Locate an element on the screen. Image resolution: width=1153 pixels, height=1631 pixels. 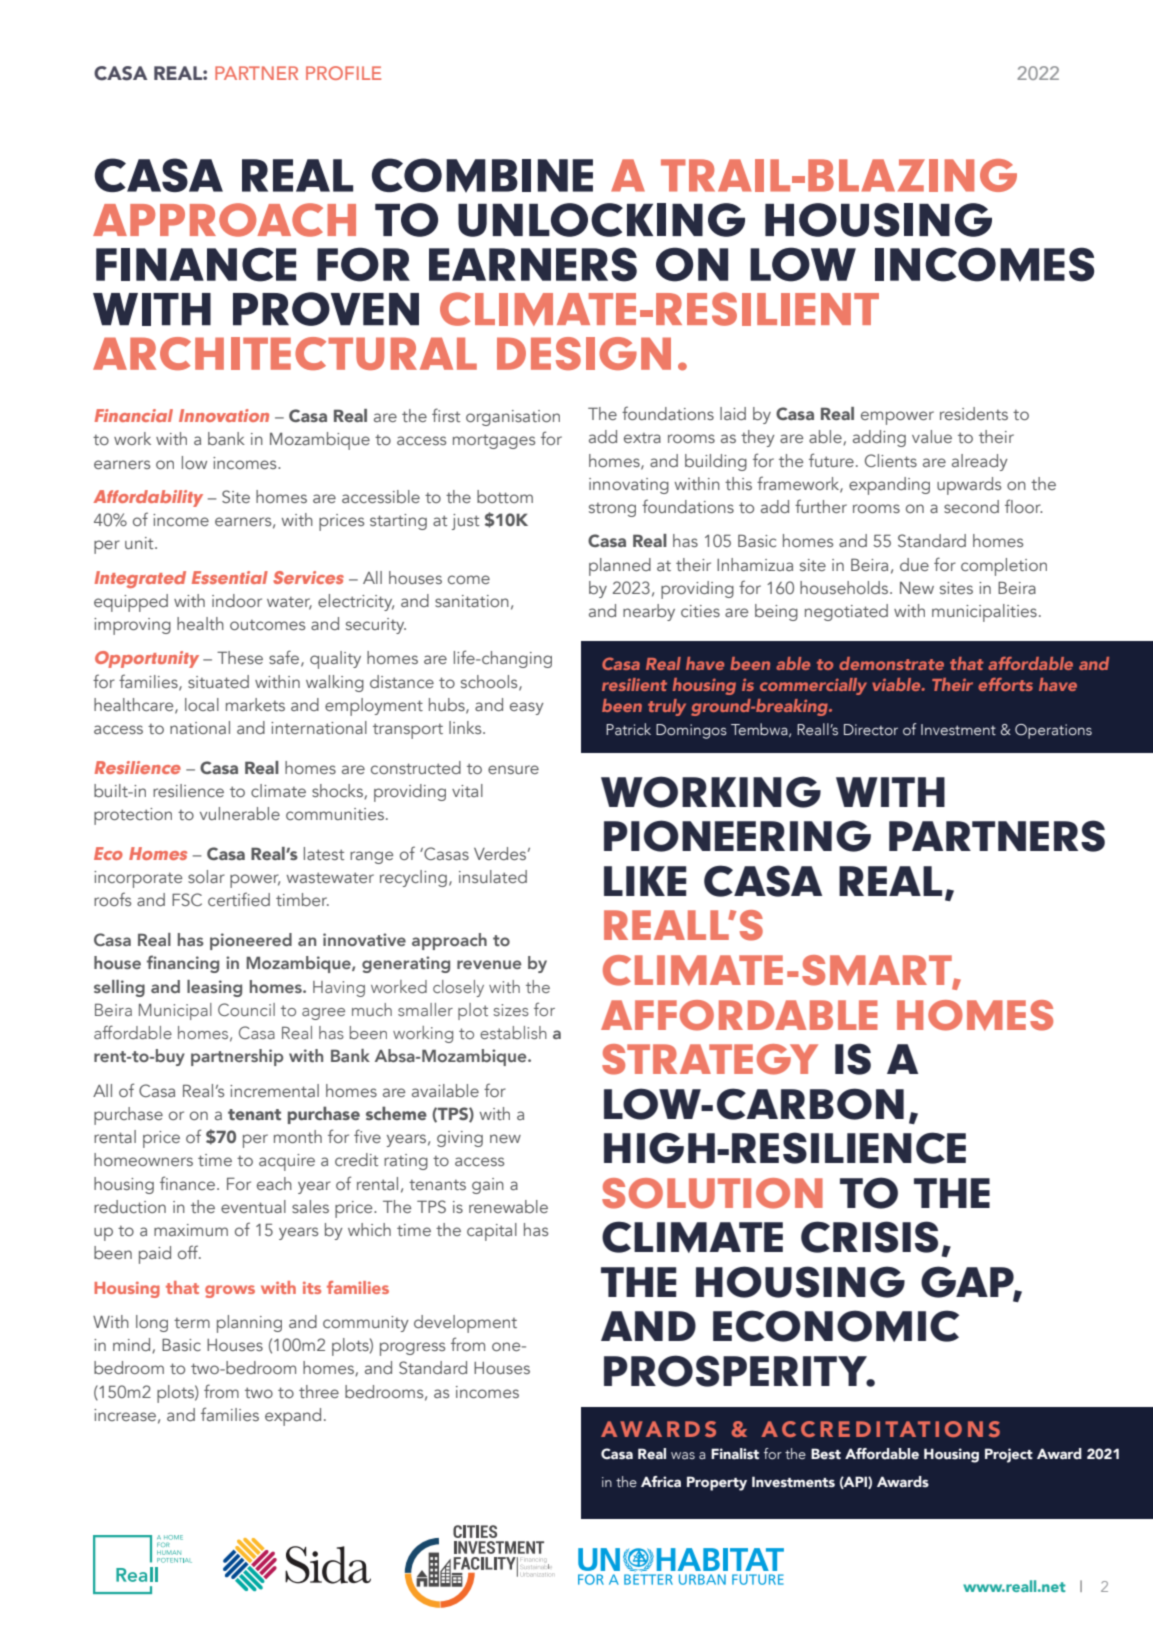
COMBINE is located at coordinates (482, 175).
